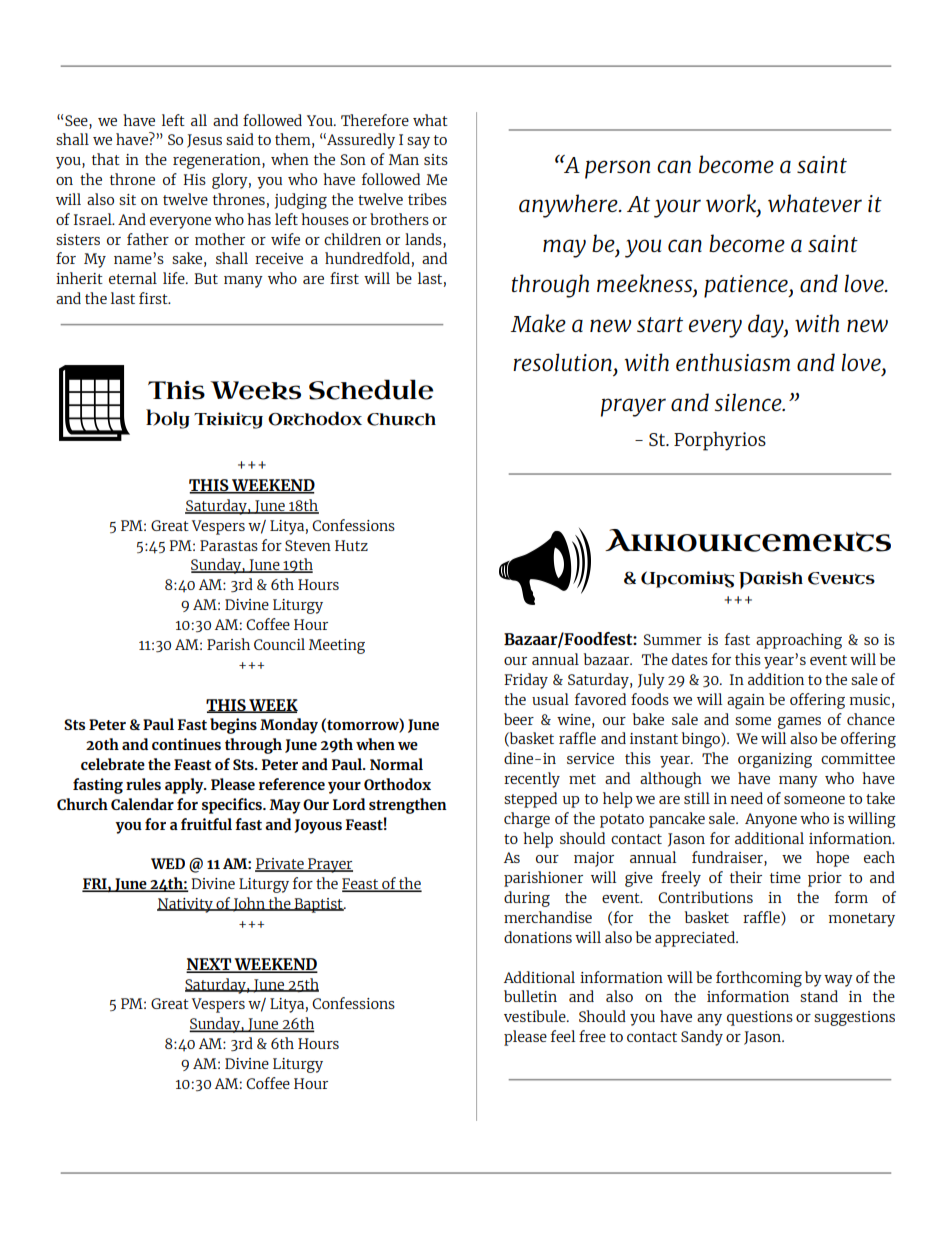  What do you see at coordinates (436, 159) in the document?
I see `sits` at bounding box center [436, 159].
